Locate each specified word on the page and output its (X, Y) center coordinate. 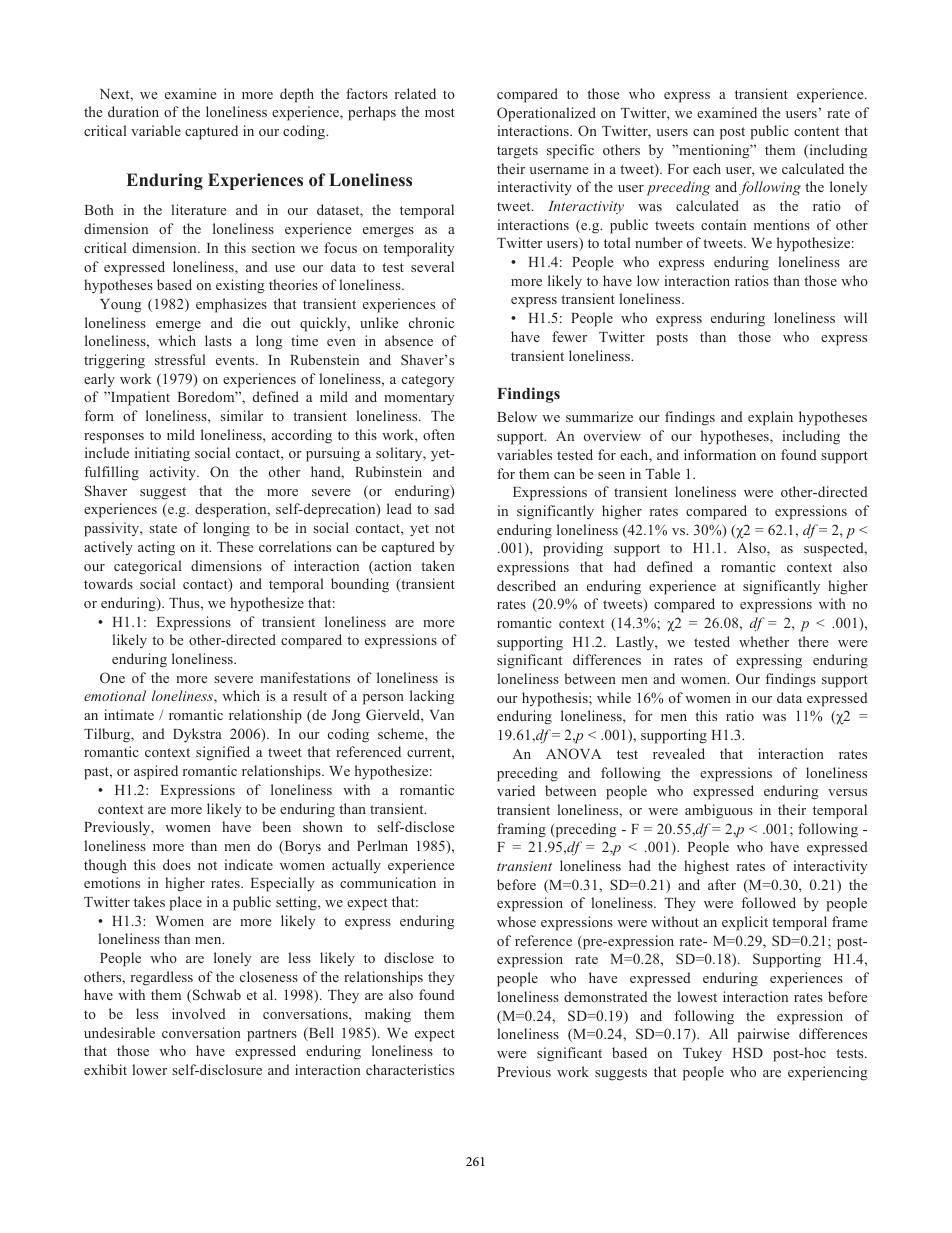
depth (297, 95)
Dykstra (197, 735)
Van (442, 715)
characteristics (410, 1069)
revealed (679, 753)
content (816, 131)
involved (199, 1013)
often (439, 434)
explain (770, 418)
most (440, 112)
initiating (162, 454)
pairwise (763, 1035)
